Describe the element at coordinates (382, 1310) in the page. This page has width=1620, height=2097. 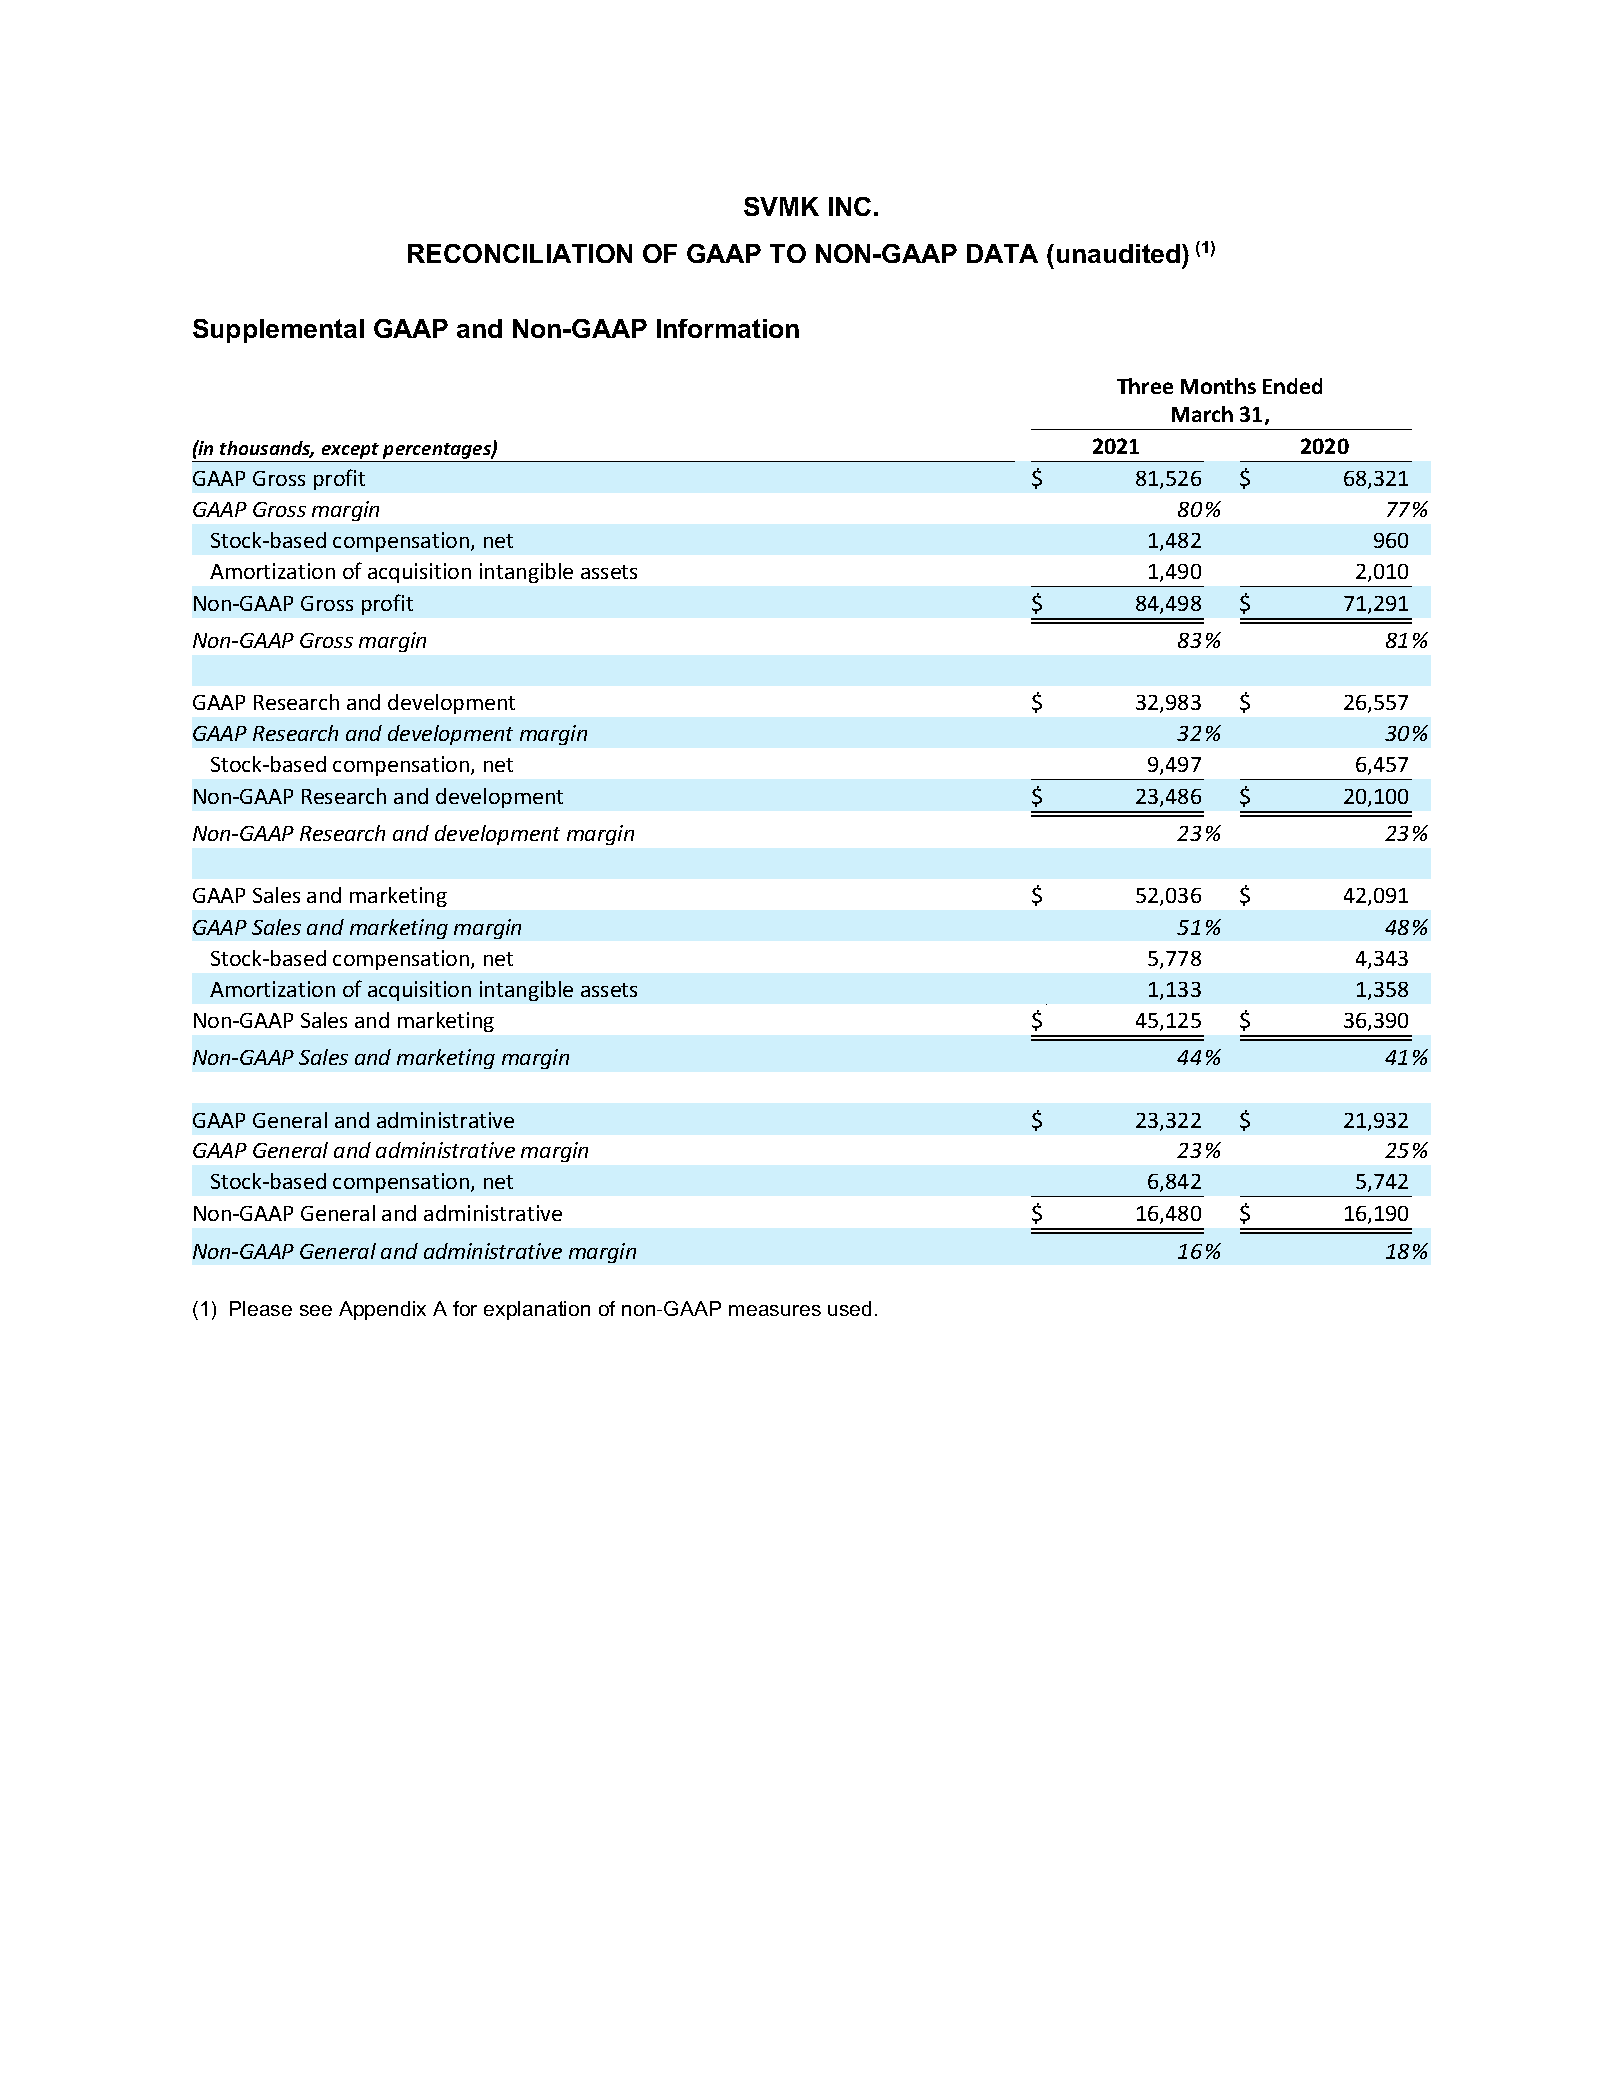
I see `Appendix` at that location.
